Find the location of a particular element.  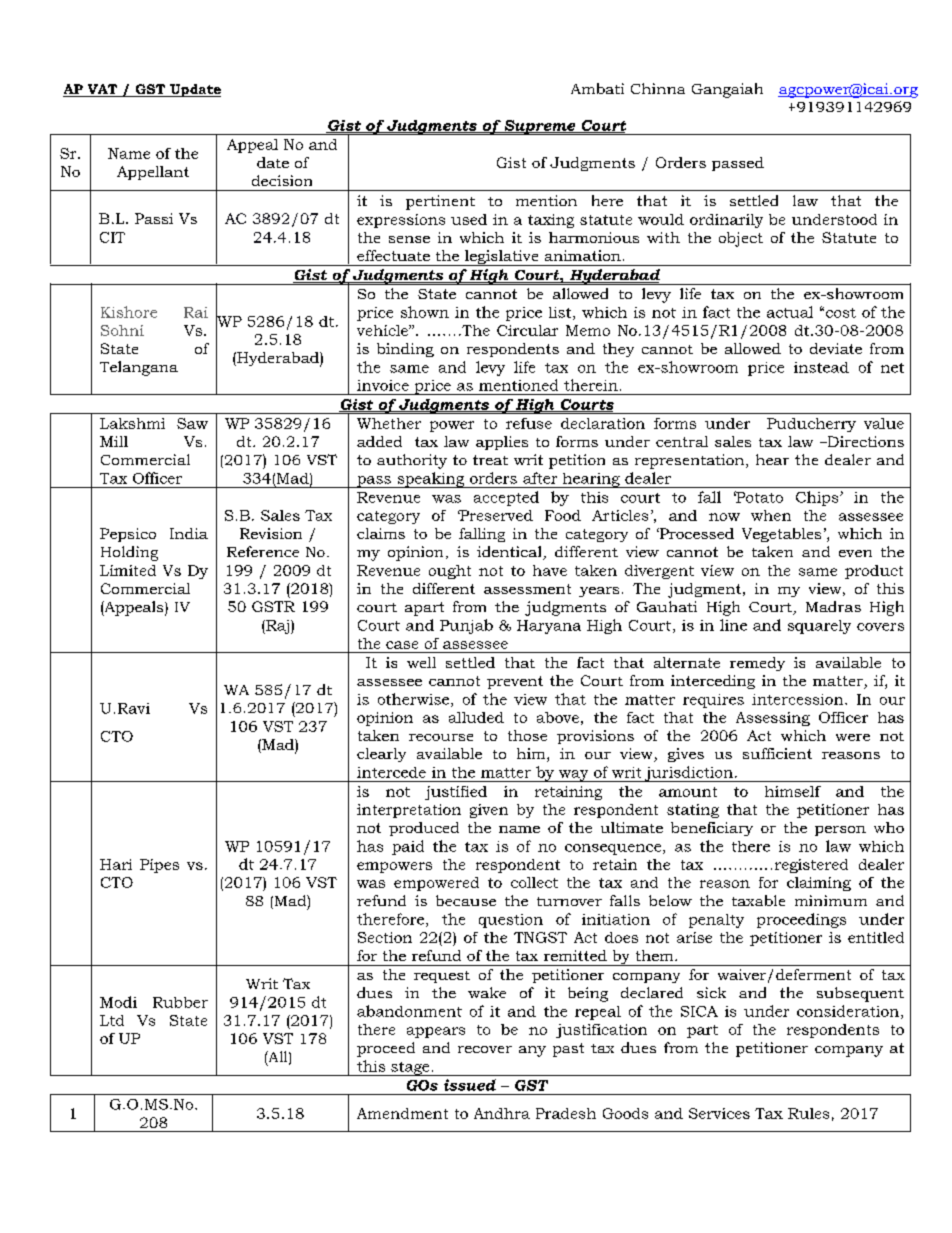

Madras is located at coordinates (833, 606).
